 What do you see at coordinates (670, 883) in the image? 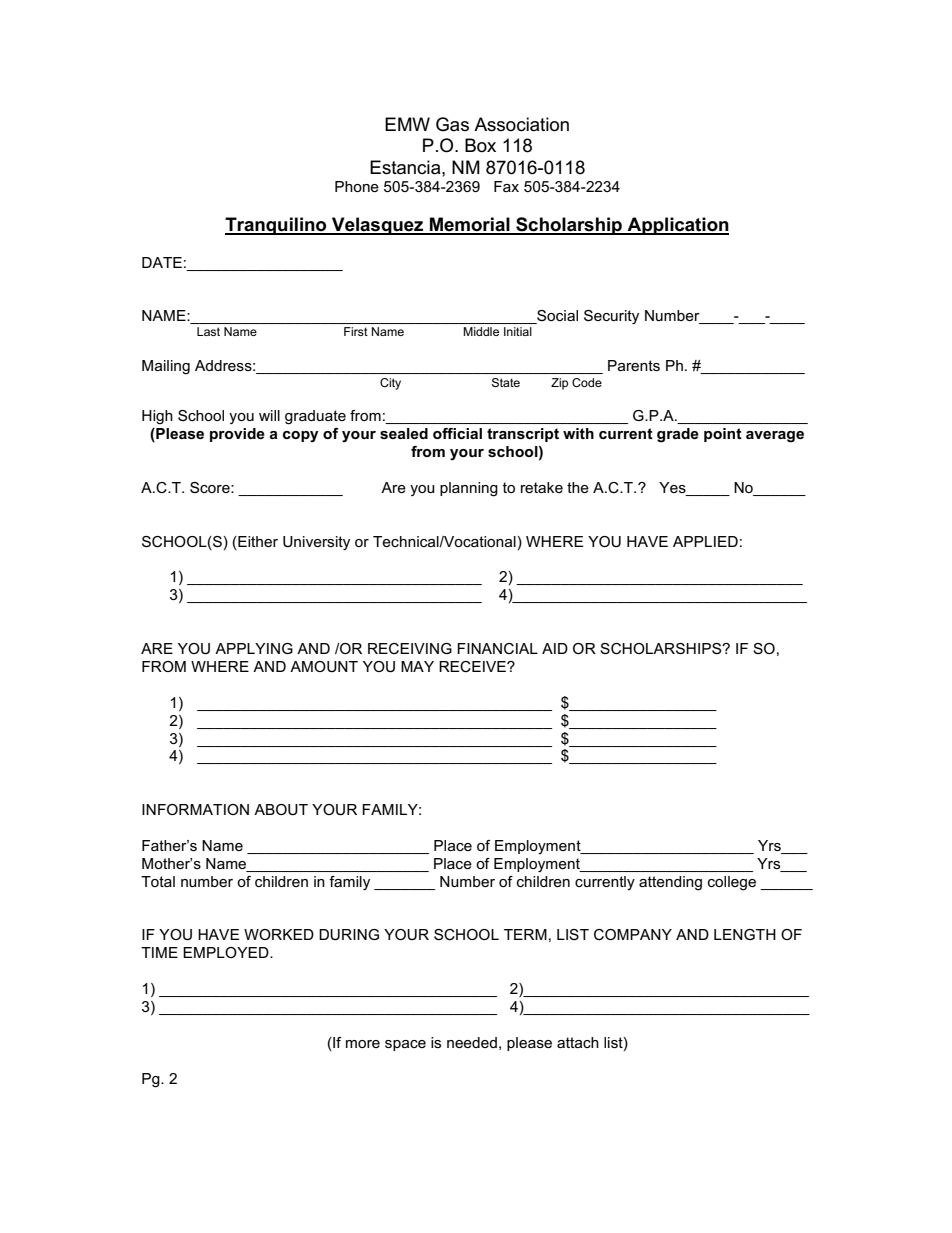
I see `attending` at bounding box center [670, 883].
